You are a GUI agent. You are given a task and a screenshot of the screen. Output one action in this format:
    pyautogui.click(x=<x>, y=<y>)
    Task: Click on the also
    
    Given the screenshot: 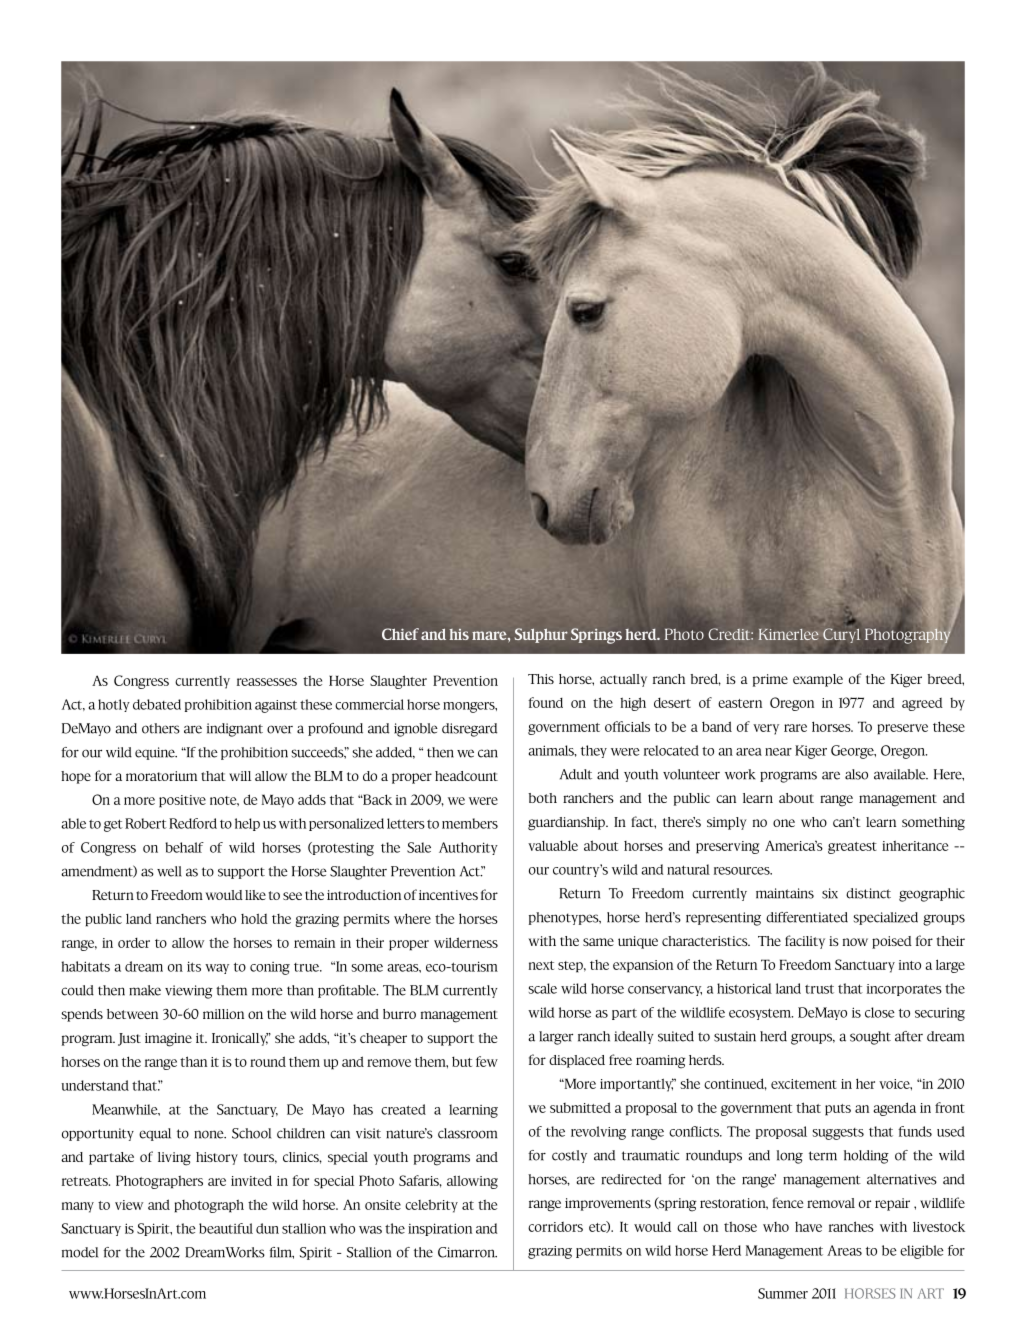 What is the action you would take?
    pyautogui.click(x=856, y=774)
